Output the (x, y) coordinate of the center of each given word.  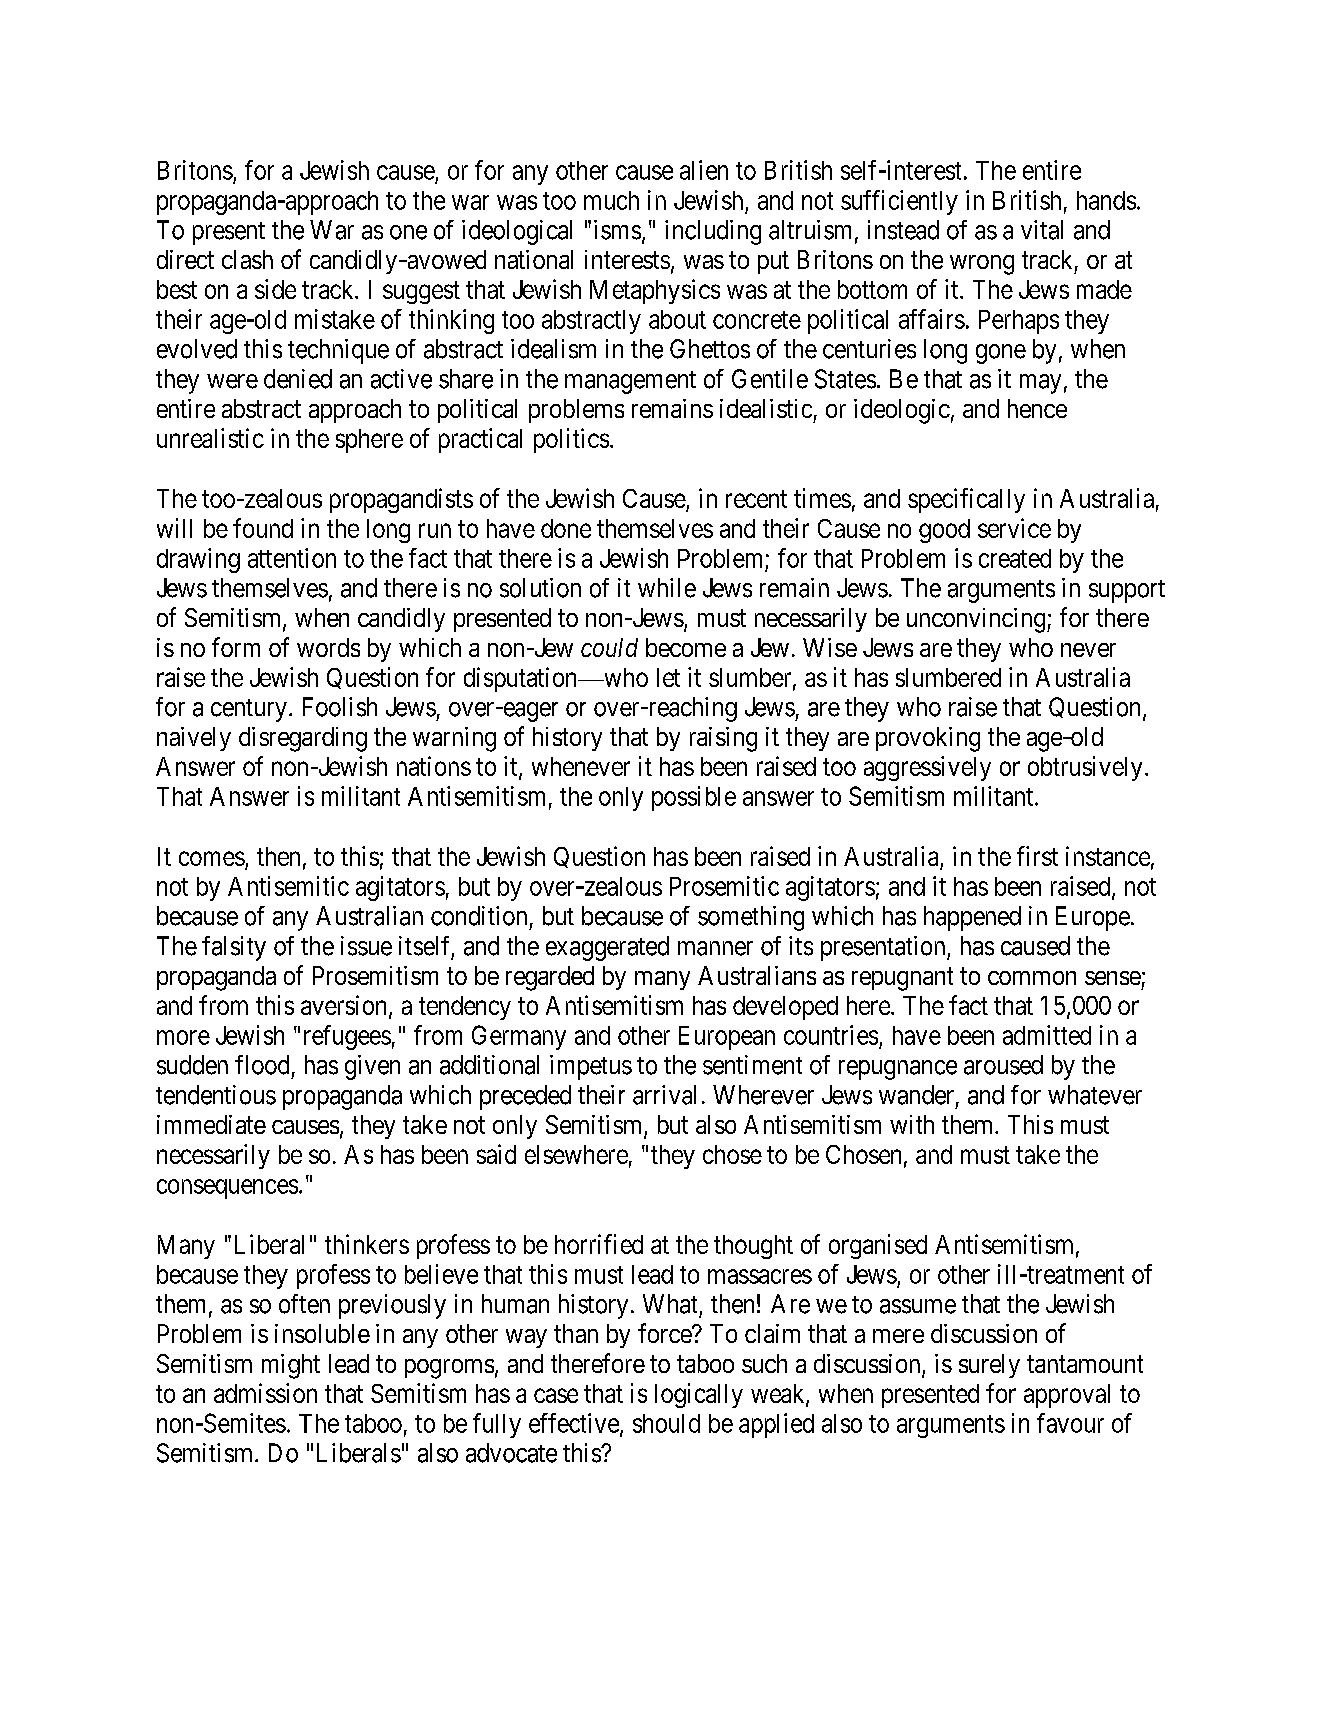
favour (1070, 1423)
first (1037, 856)
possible (694, 798)
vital (1042, 230)
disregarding (303, 739)
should (666, 1423)
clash (247, 259)
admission (265, 1393)
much (611, 200)
